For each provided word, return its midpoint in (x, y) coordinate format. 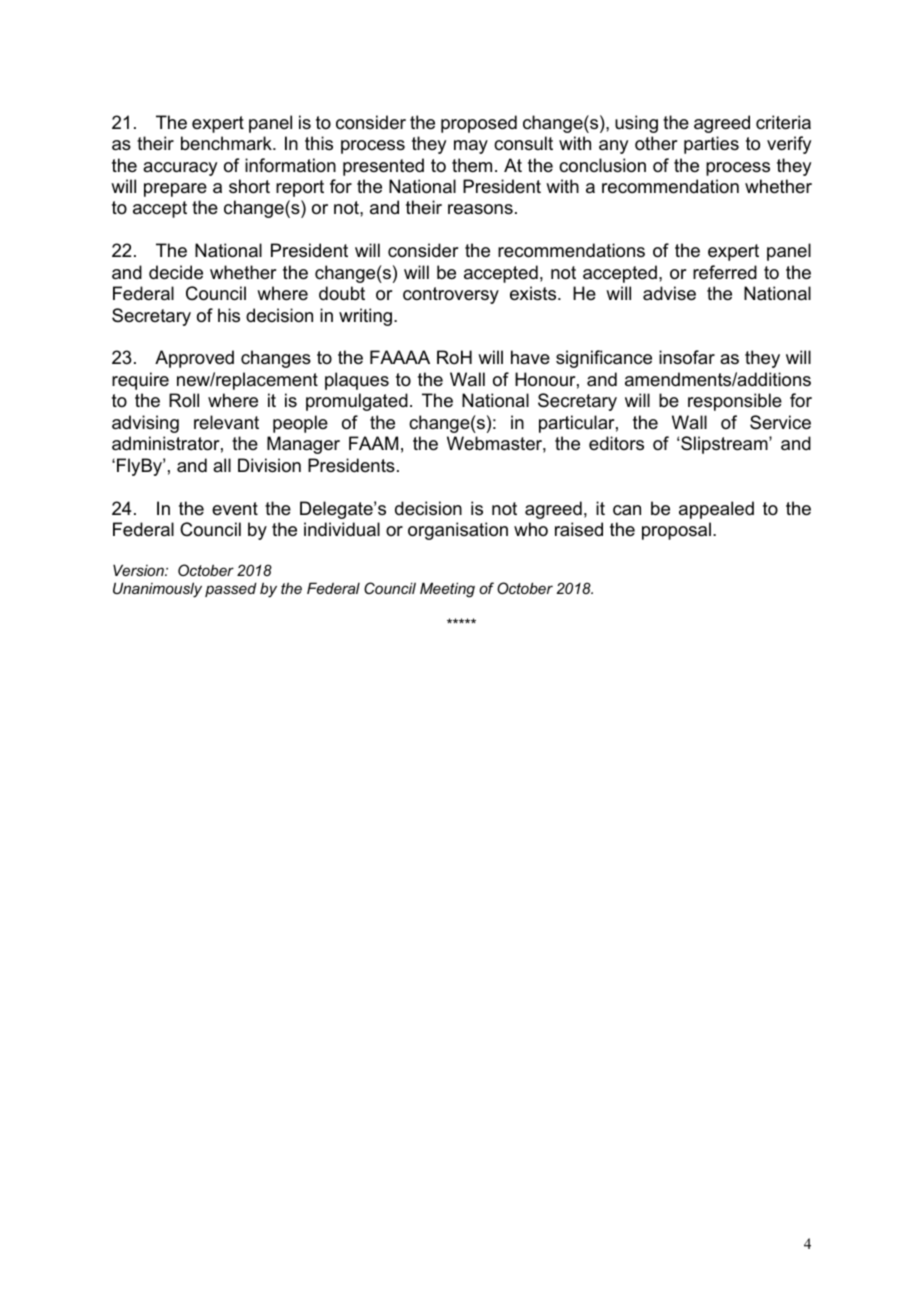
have (530, 357)
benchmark (227, 143)
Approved (194, 359)
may (471, 147)
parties (711, 145)
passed (231, 589)
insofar (687, 357)
